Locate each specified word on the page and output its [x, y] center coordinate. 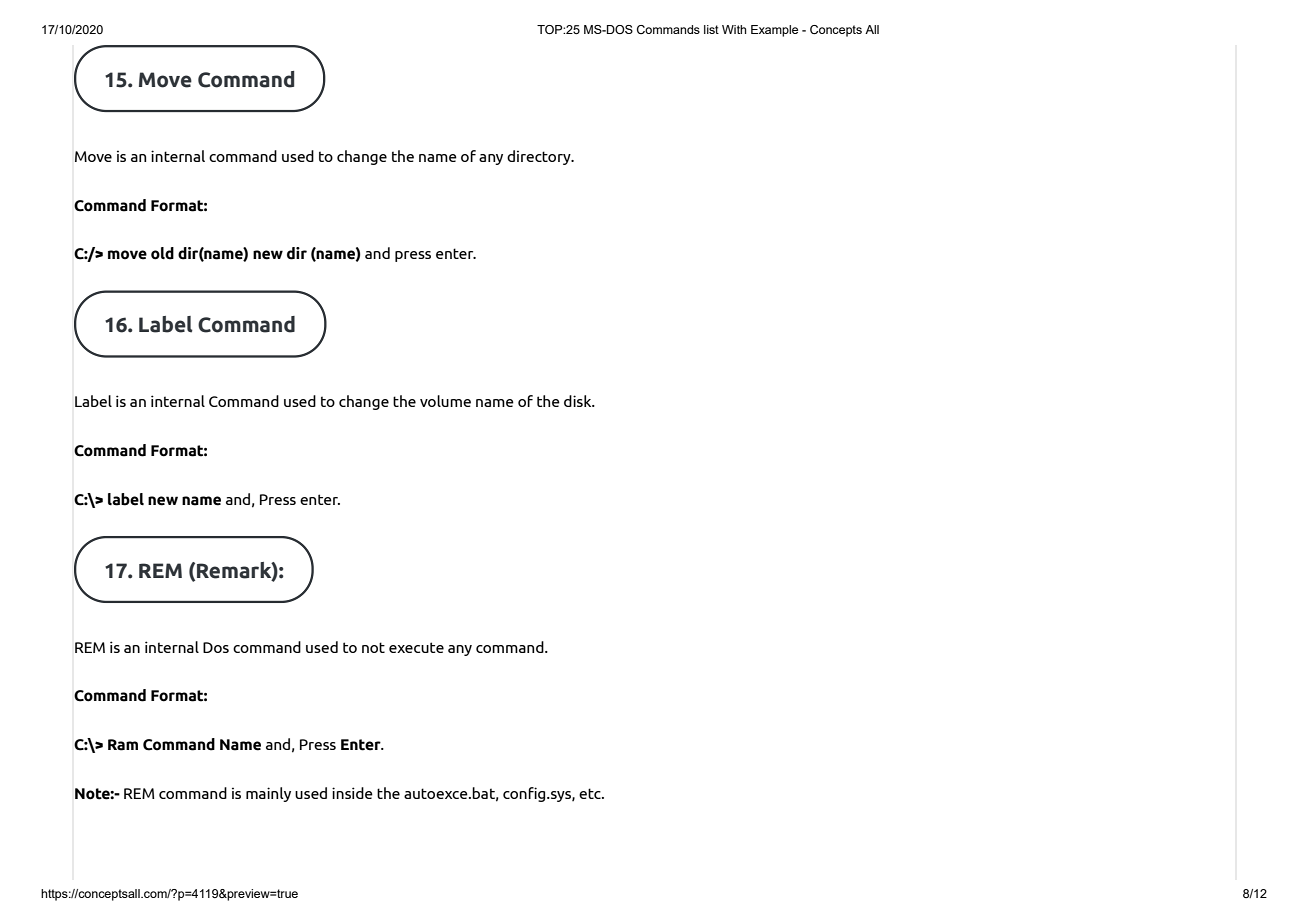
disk [579, 401]
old [162, 253]
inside [352, 793]
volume [445, 401]
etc [591, 793]
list [711, 29]
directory [540, 157]
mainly [268, 794]
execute [416, 647]
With [734, 29]
